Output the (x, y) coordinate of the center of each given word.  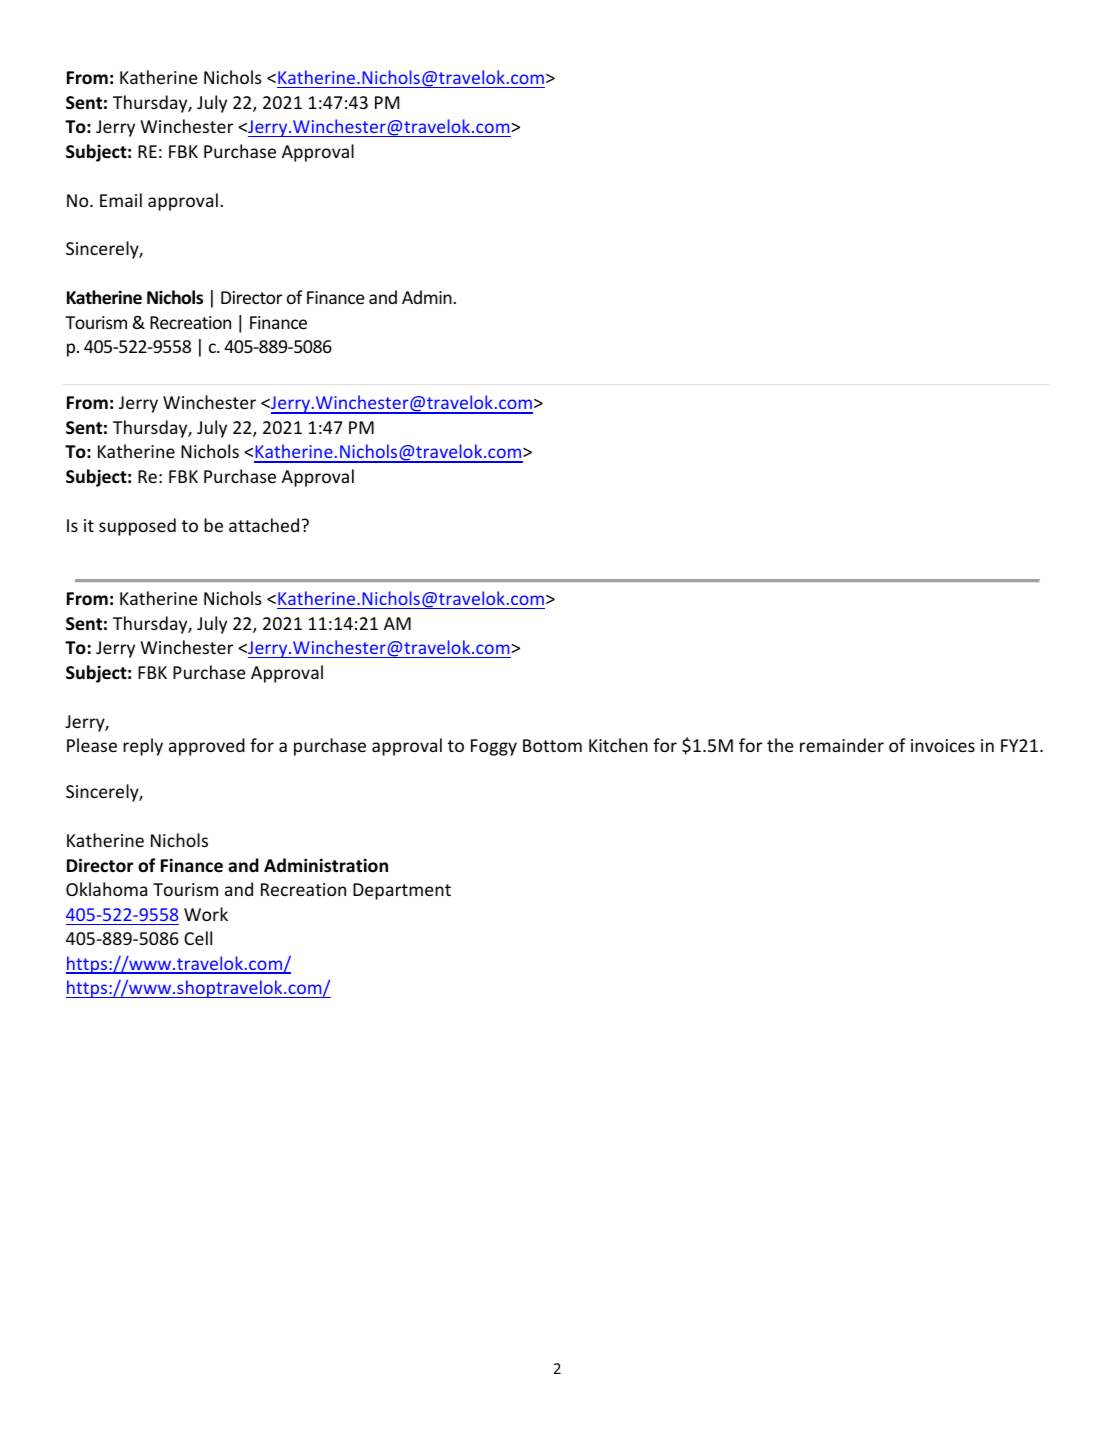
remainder (842, 745)
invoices (943, 745)
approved (207, 747)
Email (121, 200)
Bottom (552, 745)
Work (206, 914)
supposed (137, 527)
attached (264, 525)
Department (402, 891)
